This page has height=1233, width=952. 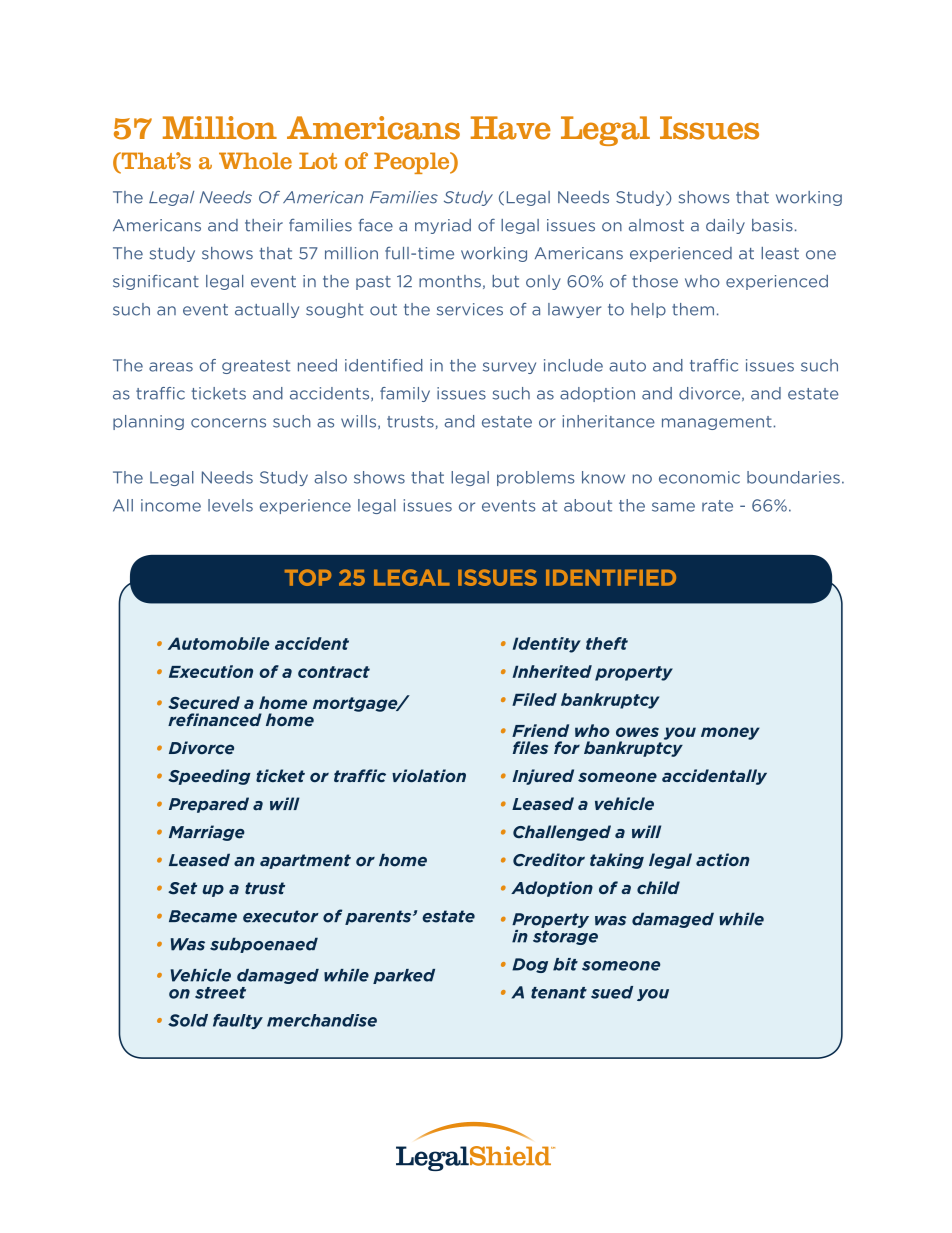 I want to click on Whole, so click(x=255, y=160).
